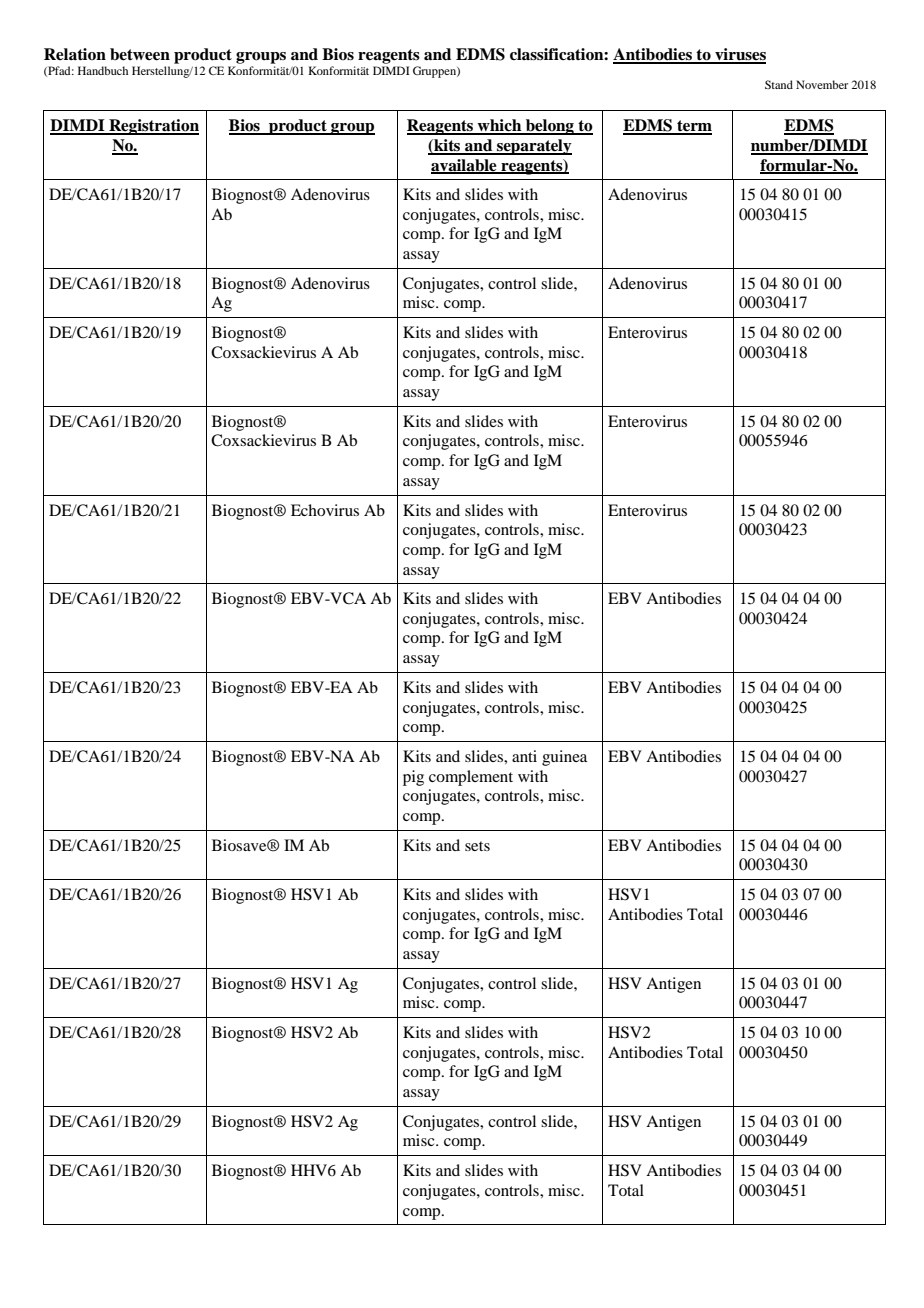 The image size is (924, 1308). What do you see at coordinates (153, 127) in the screenshot?
I see `Registration` at bounding box center [153, 127].
